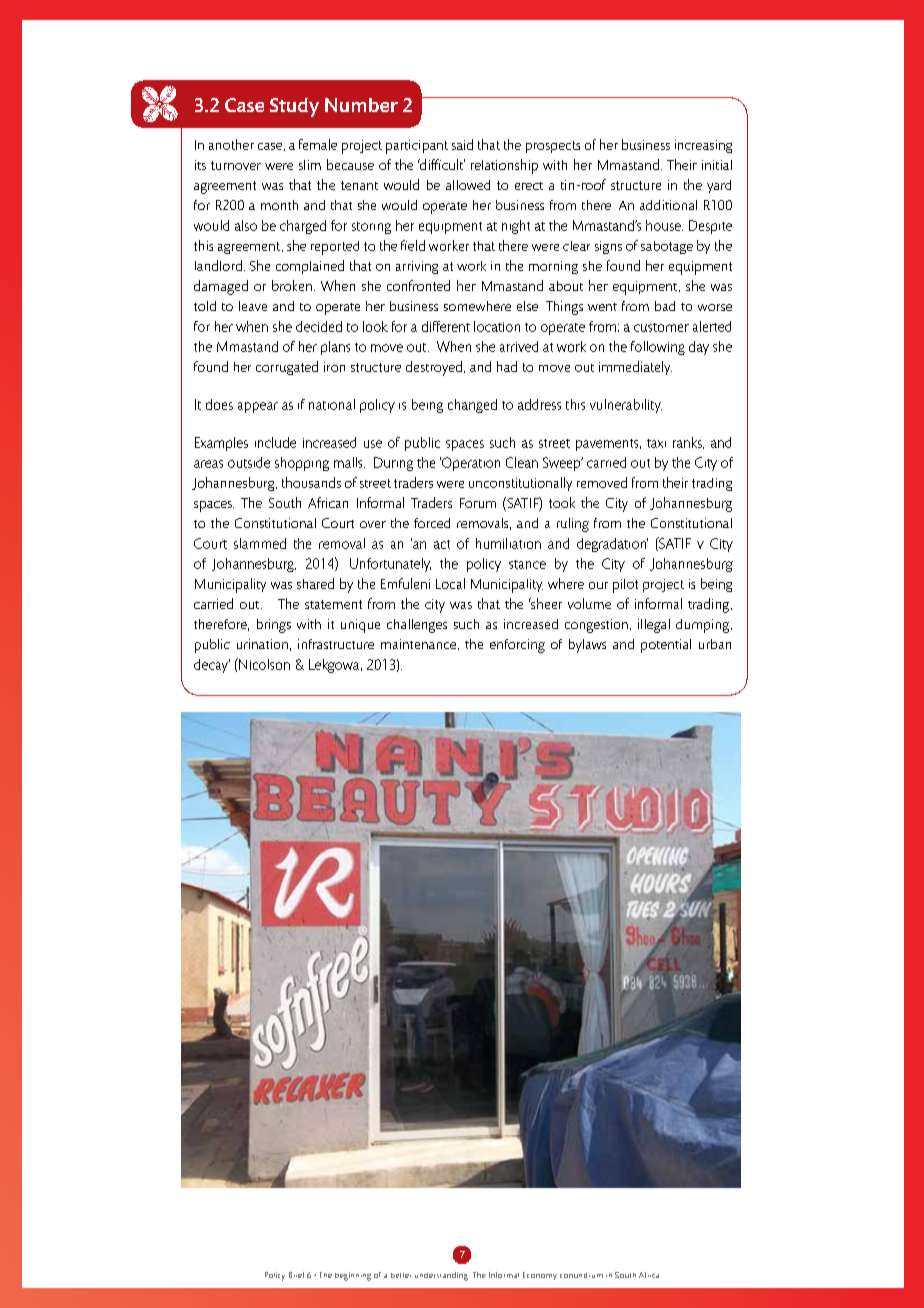 The image size is (924, 1308). Describe the element at coordinates (420, 644) in the screenshot. I see `maintenance` at that location.
